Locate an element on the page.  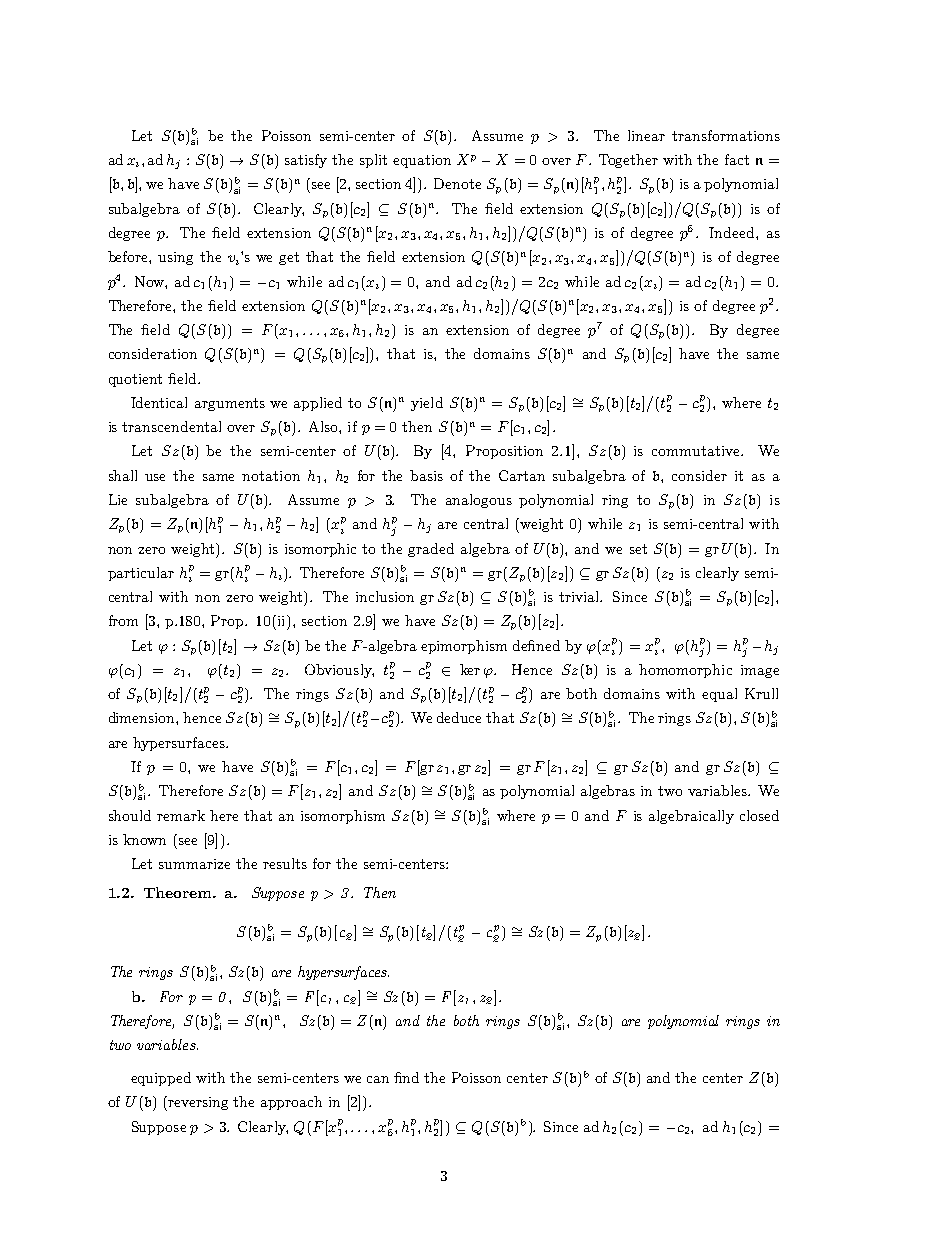
equation is located at coordinates (422, 161).
